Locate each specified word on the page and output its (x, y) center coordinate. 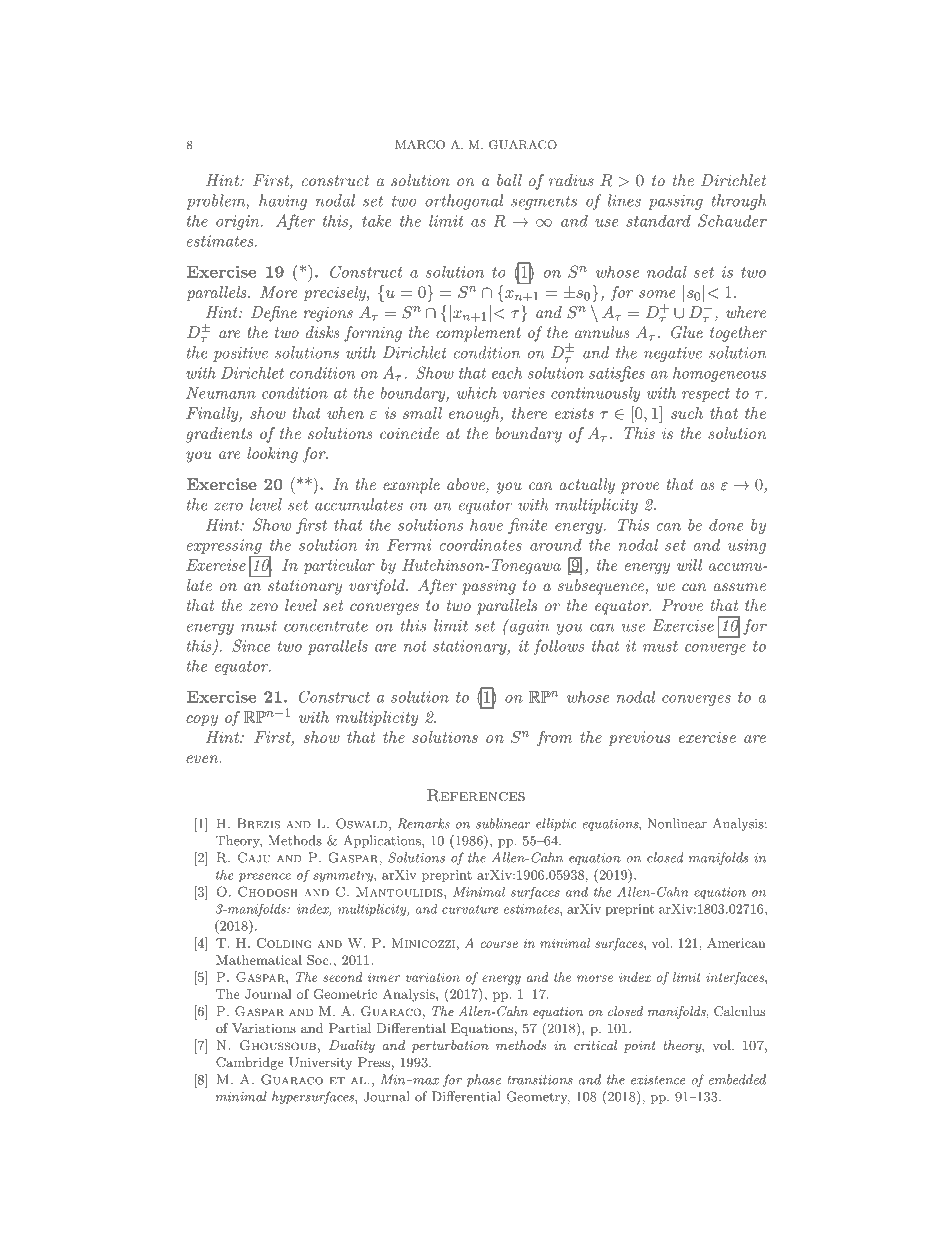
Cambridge (249, 1063)
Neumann (221, 393)
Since (251, 645)
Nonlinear (677, 823)
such (687, 413)
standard (658, 220)
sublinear (503, 823)
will (689, 565)
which (477, 392)
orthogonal (464, 202)
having (283, 202)
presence (265, 877)
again (528, 626)
